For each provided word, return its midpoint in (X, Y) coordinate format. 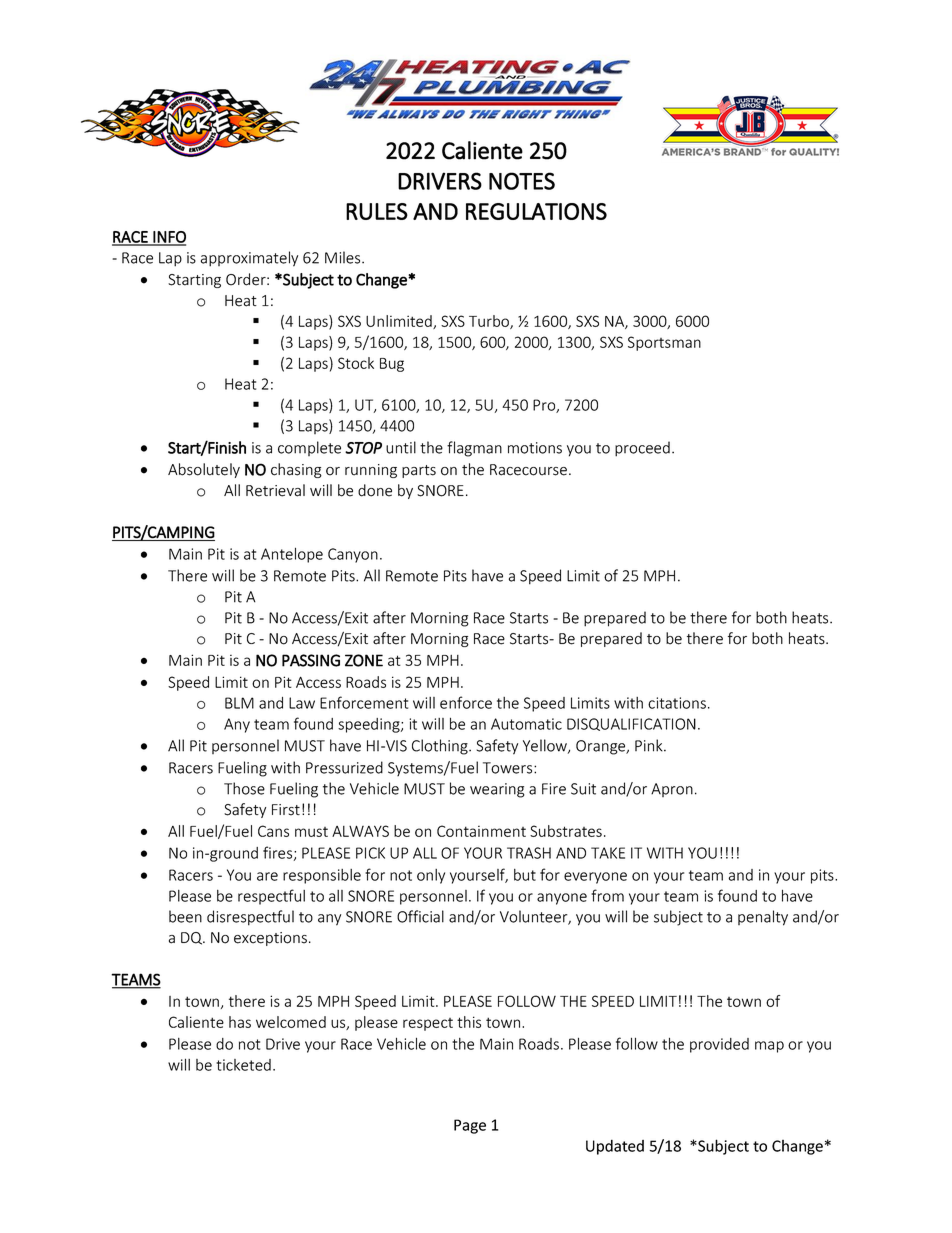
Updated (615, 1147)
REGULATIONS (536, 211)
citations (677, 703)
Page (470, 1126)
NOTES (522, 181)
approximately (249, 259)
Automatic (526, 724)
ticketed (243, 1065)
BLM (239, 703)
